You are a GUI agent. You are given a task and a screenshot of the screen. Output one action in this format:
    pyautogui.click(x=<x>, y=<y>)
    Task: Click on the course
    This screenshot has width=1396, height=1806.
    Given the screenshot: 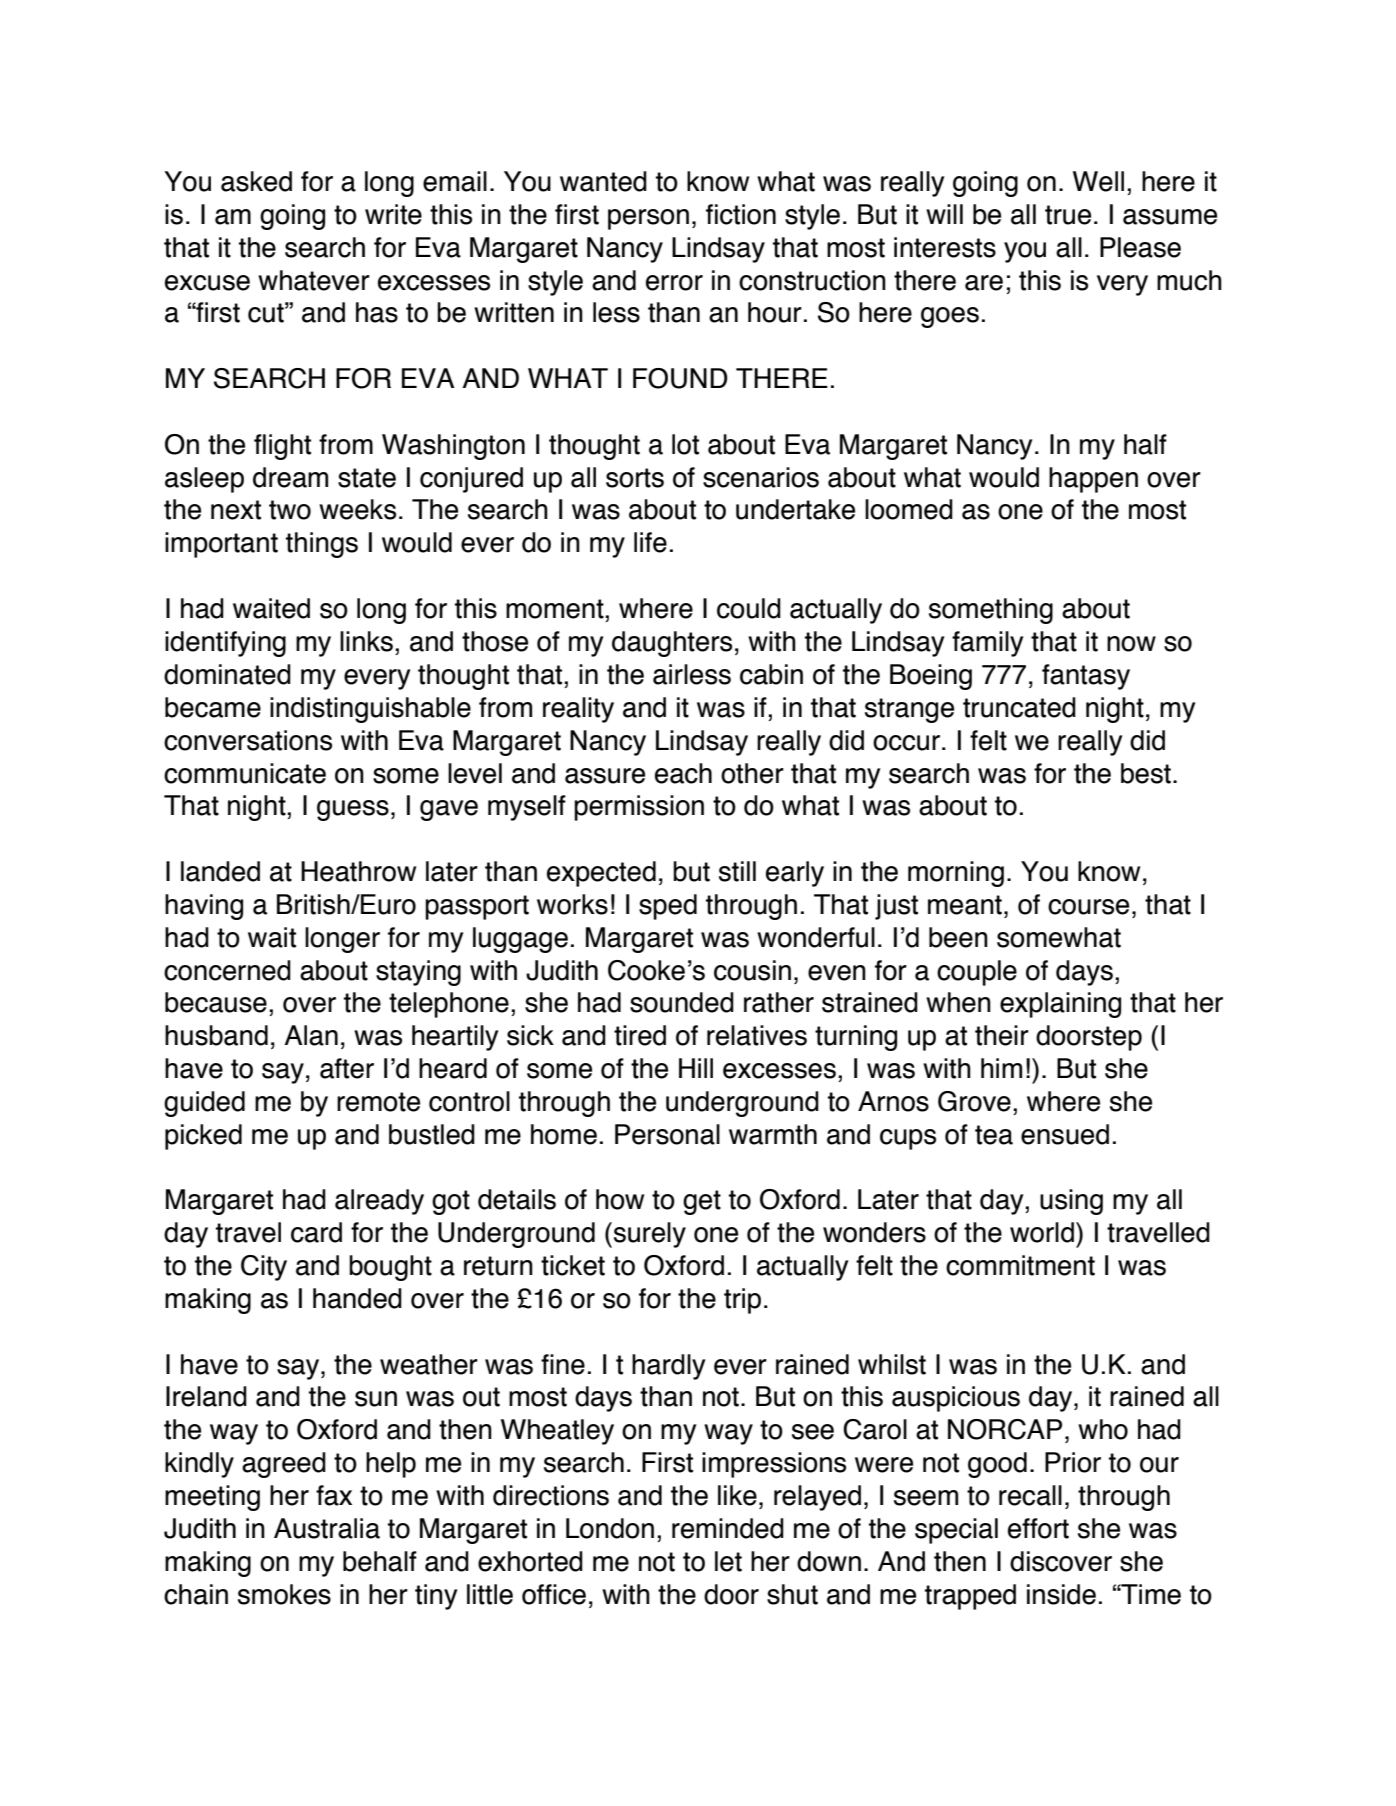 What is the action you would take?
    pyautogui.click(x=1088, y=907)
